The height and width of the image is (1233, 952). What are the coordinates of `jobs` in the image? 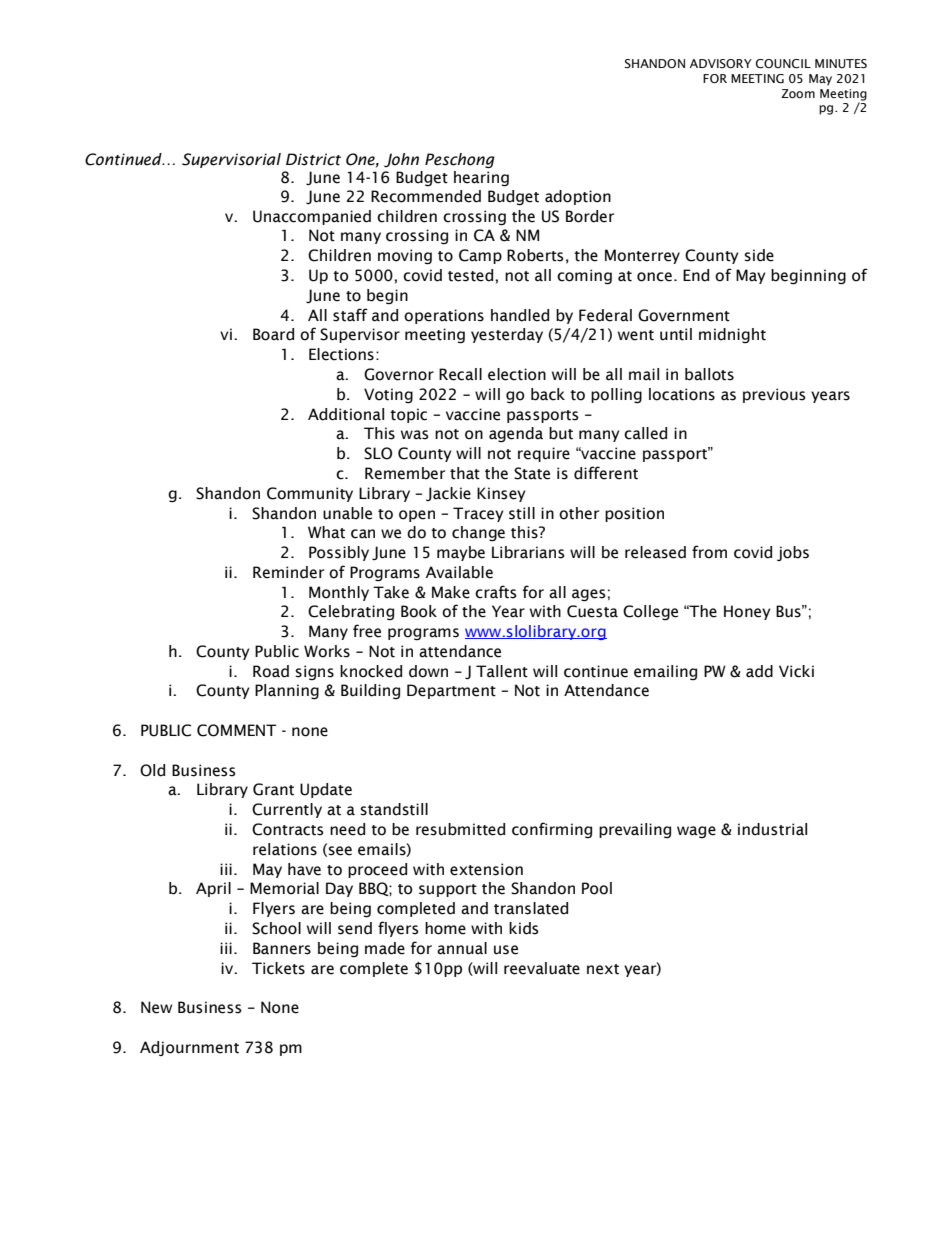 It's located at (793, 553).
